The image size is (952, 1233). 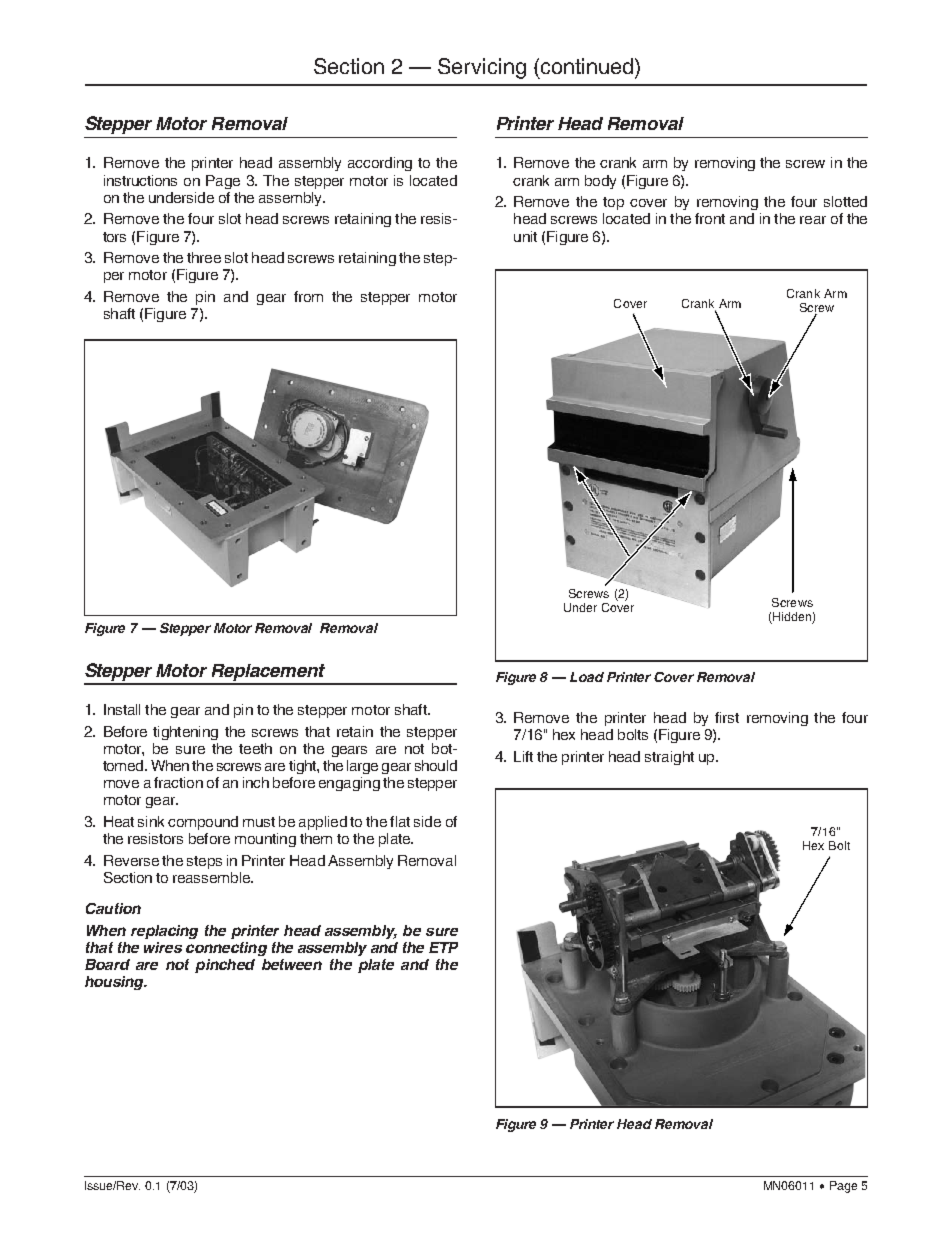 I want to click on reassemble, so click(x=213, y=877).
